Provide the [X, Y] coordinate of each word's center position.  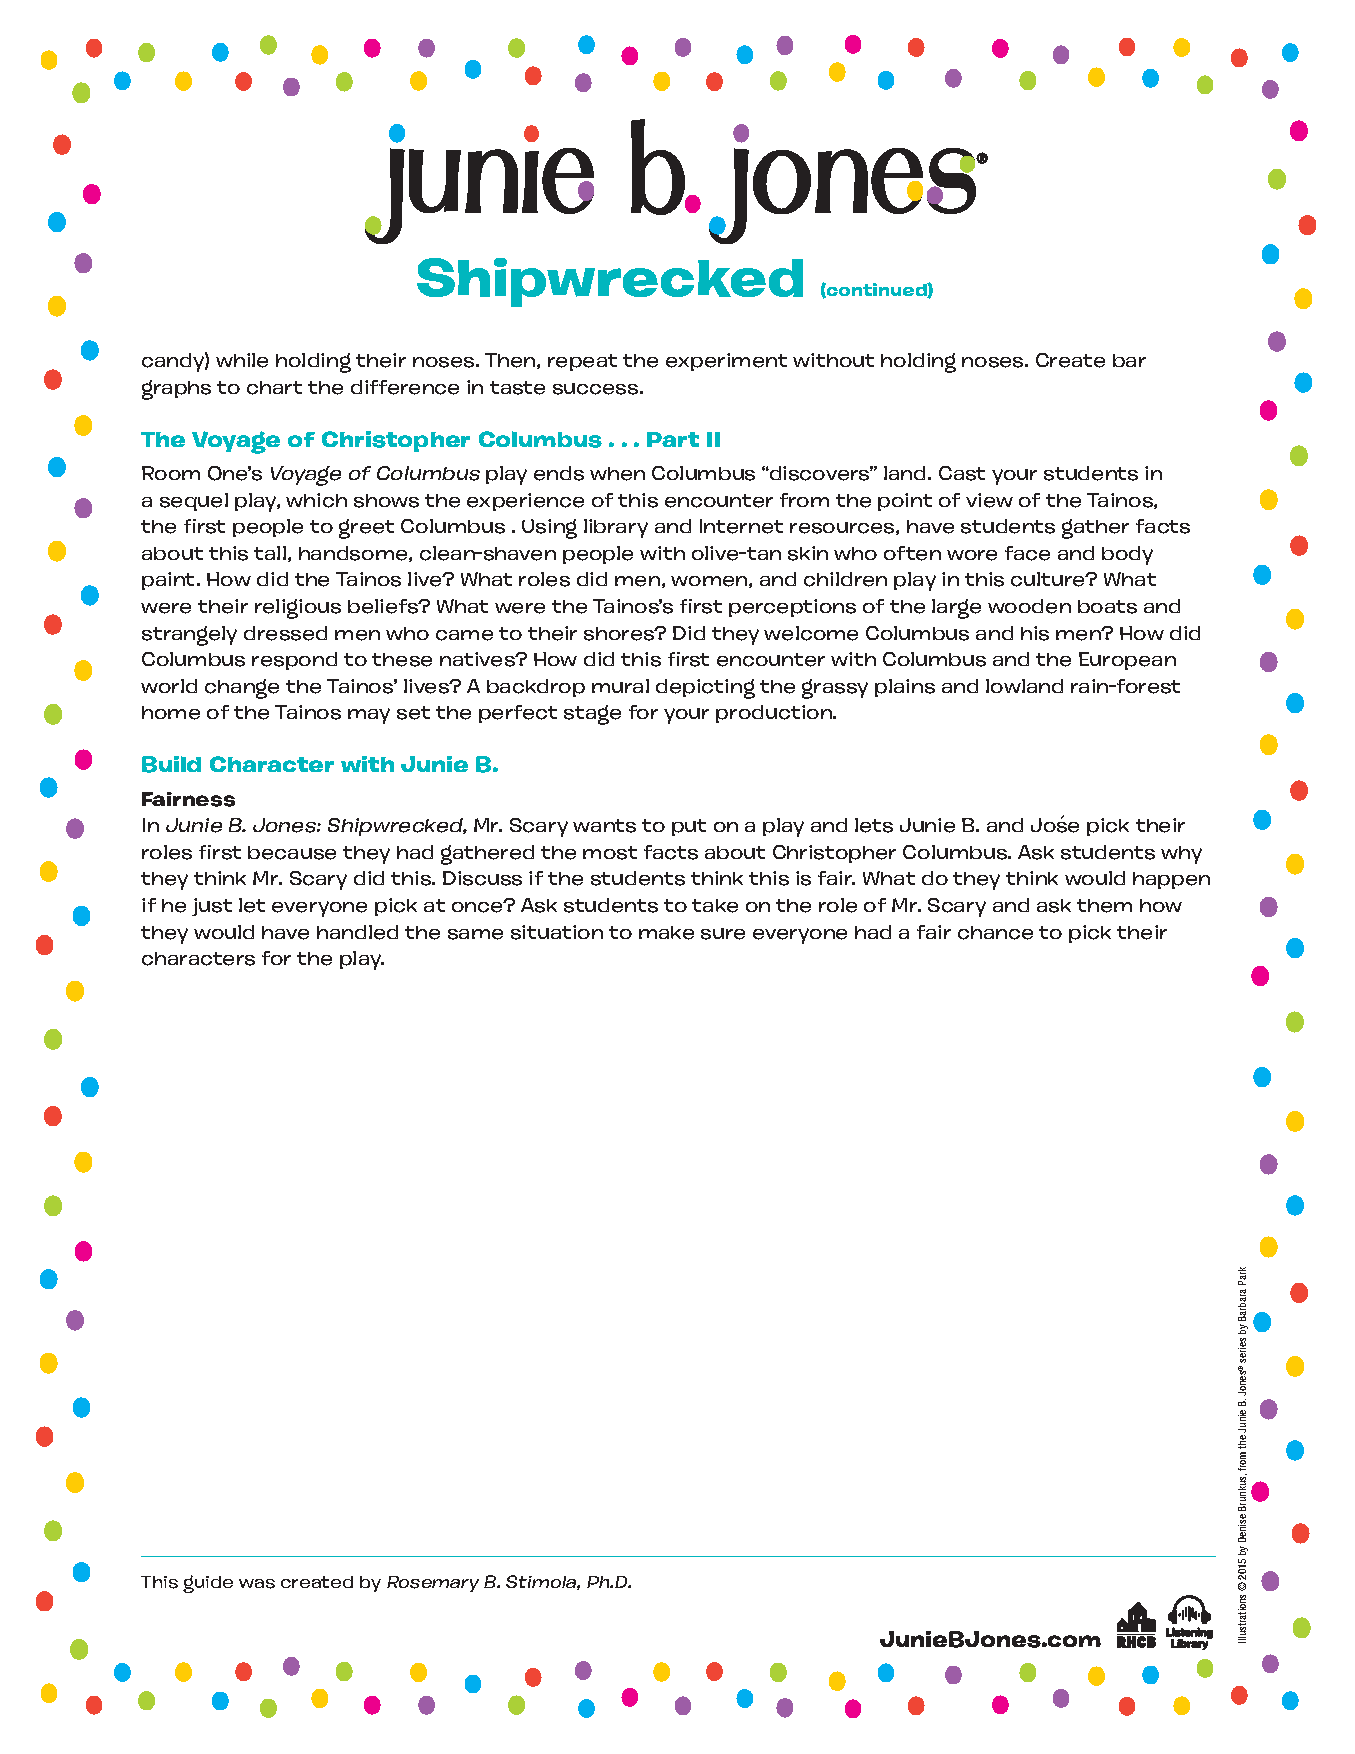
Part [673, 439]
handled [357, 932]
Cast [962, 473]
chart [274, 388]
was [257, 1584]
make [666, 933]
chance [995, 933]
